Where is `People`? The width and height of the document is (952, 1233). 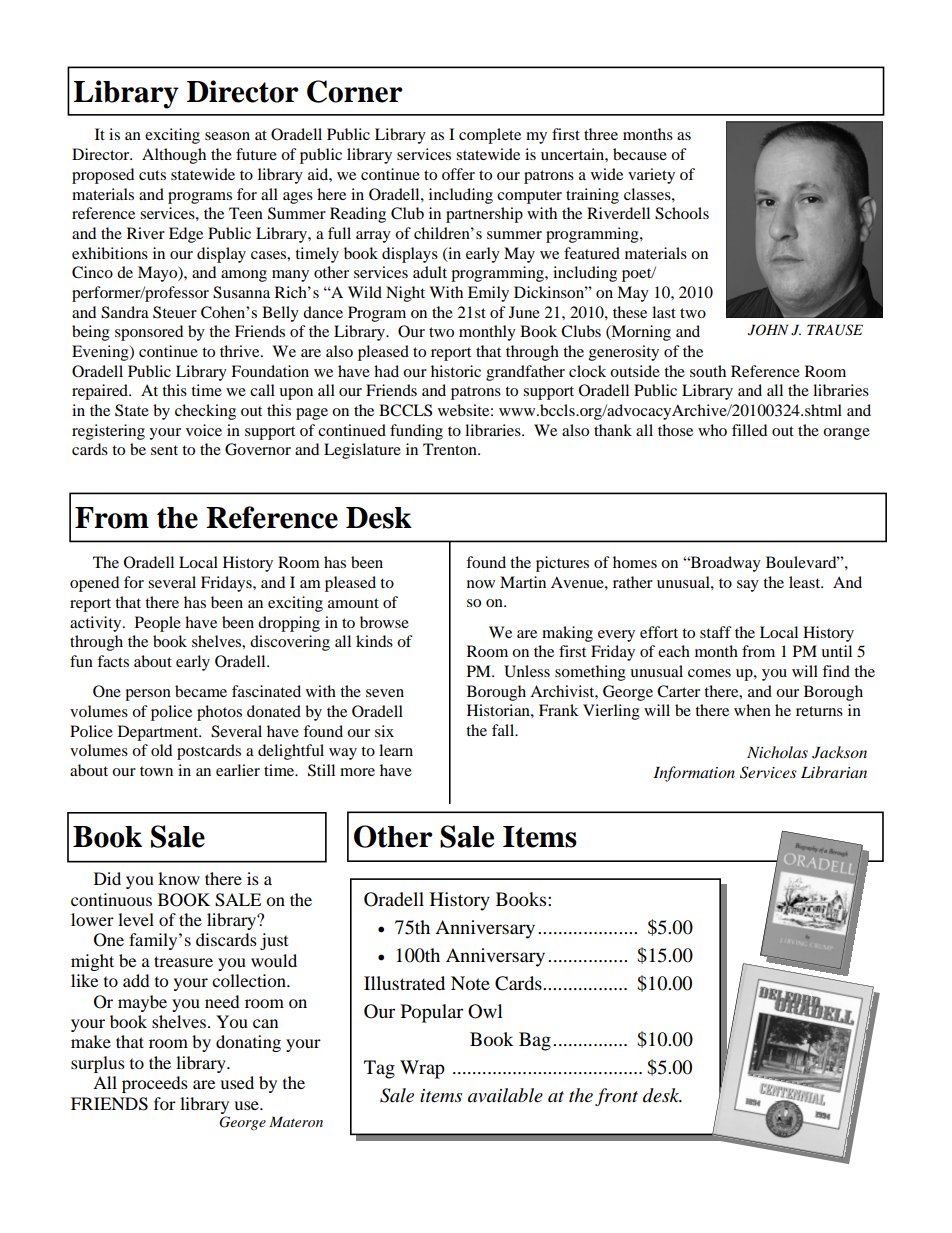 People is located at coordinates (158, 624).
